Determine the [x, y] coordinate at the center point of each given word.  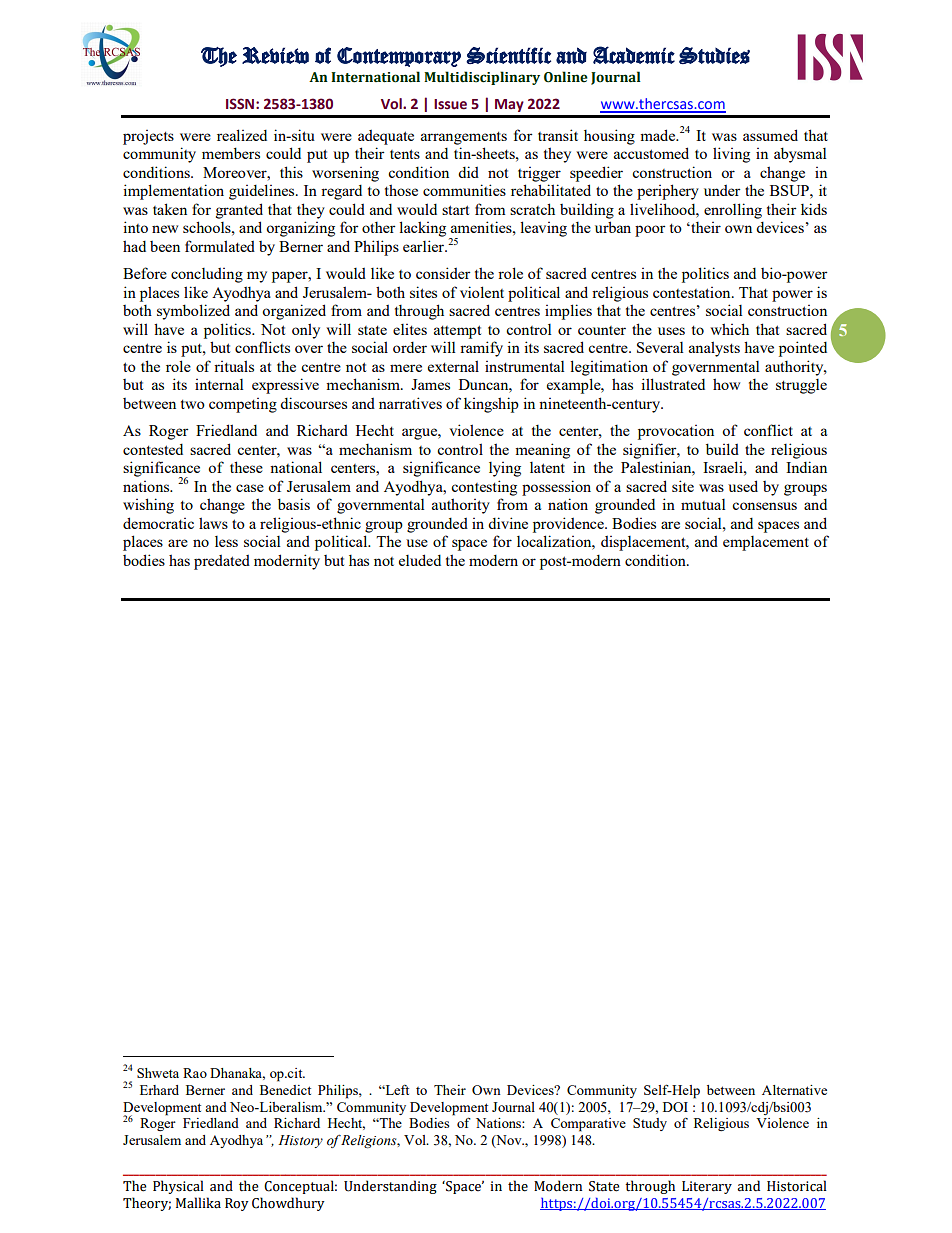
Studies [714, 55]
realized [242, 135]
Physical [178, 1187]
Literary [707, 1187]
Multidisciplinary [482, 78]
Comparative [588, 1125]
